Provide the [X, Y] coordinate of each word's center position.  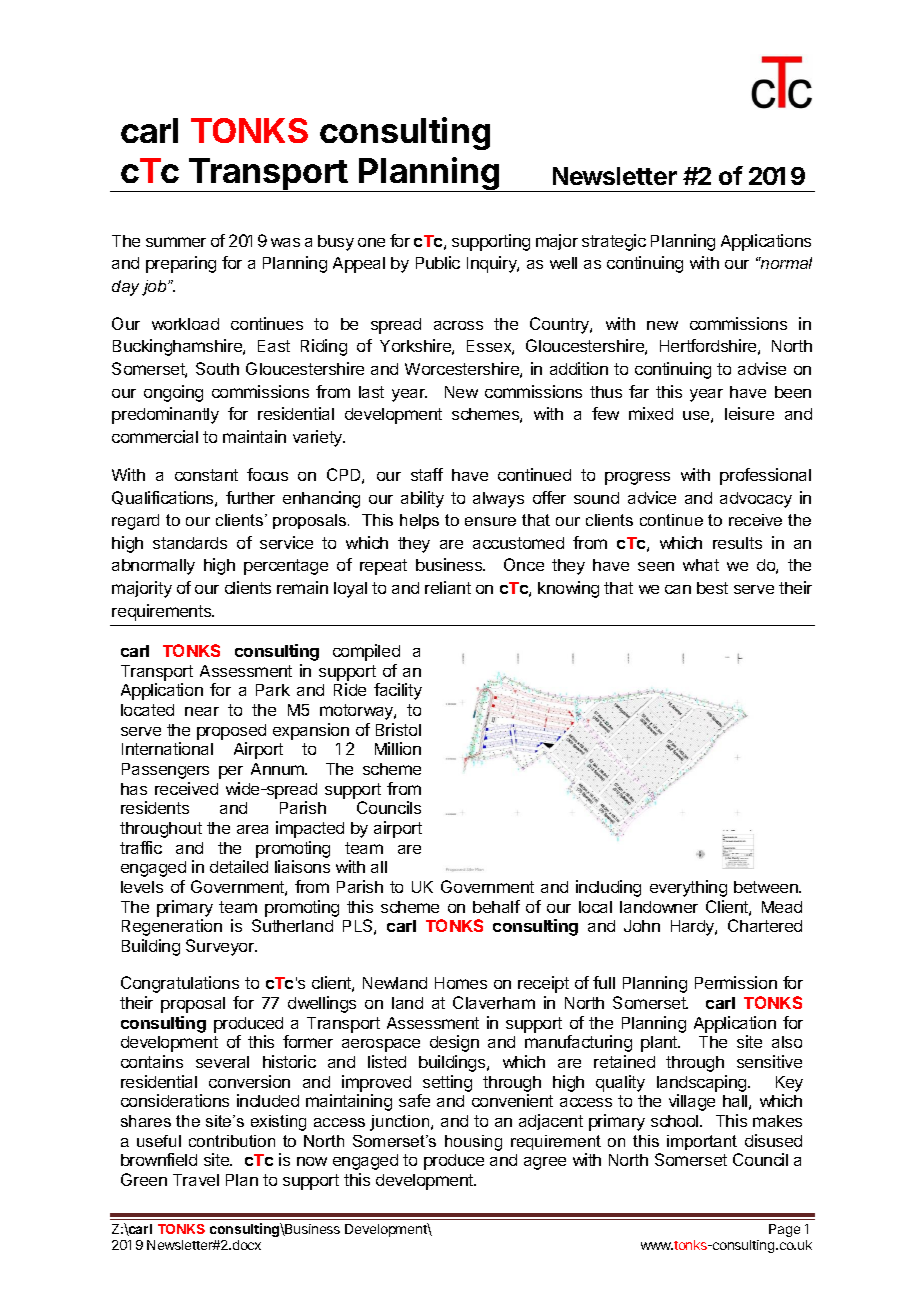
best [712, 588]
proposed [231, 732]
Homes [461, 983]
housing [473, 1143]
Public [438, 262]
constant [206, 475]
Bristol [398, 729]
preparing [181, 264]
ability [422, 499]
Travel [196, 1180]
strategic [614, 242]
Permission [736, 982]
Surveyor [221, 947]
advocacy [756, 500]
